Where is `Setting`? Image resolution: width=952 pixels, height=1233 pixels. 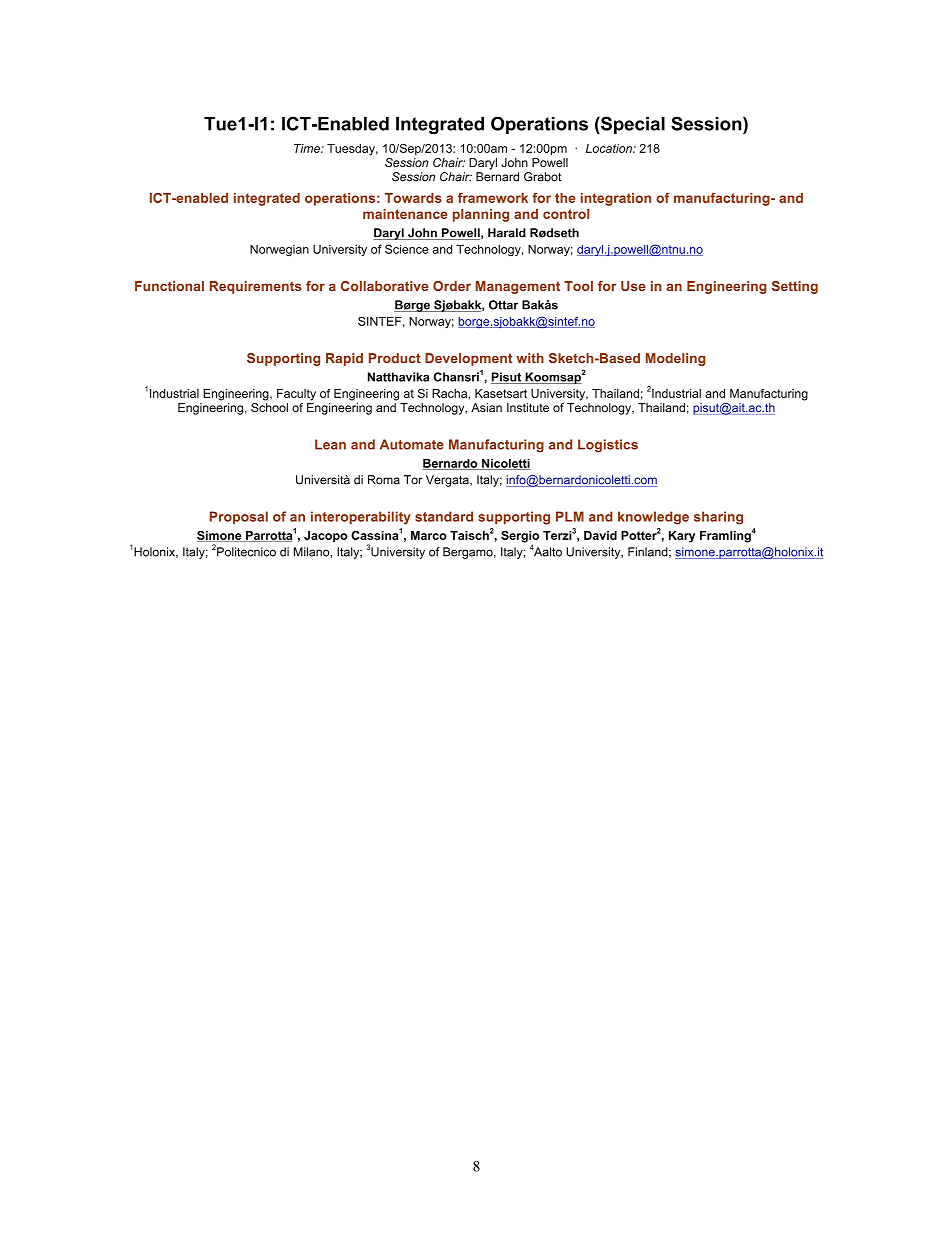 Setting is located at coordinates (795, 287).
